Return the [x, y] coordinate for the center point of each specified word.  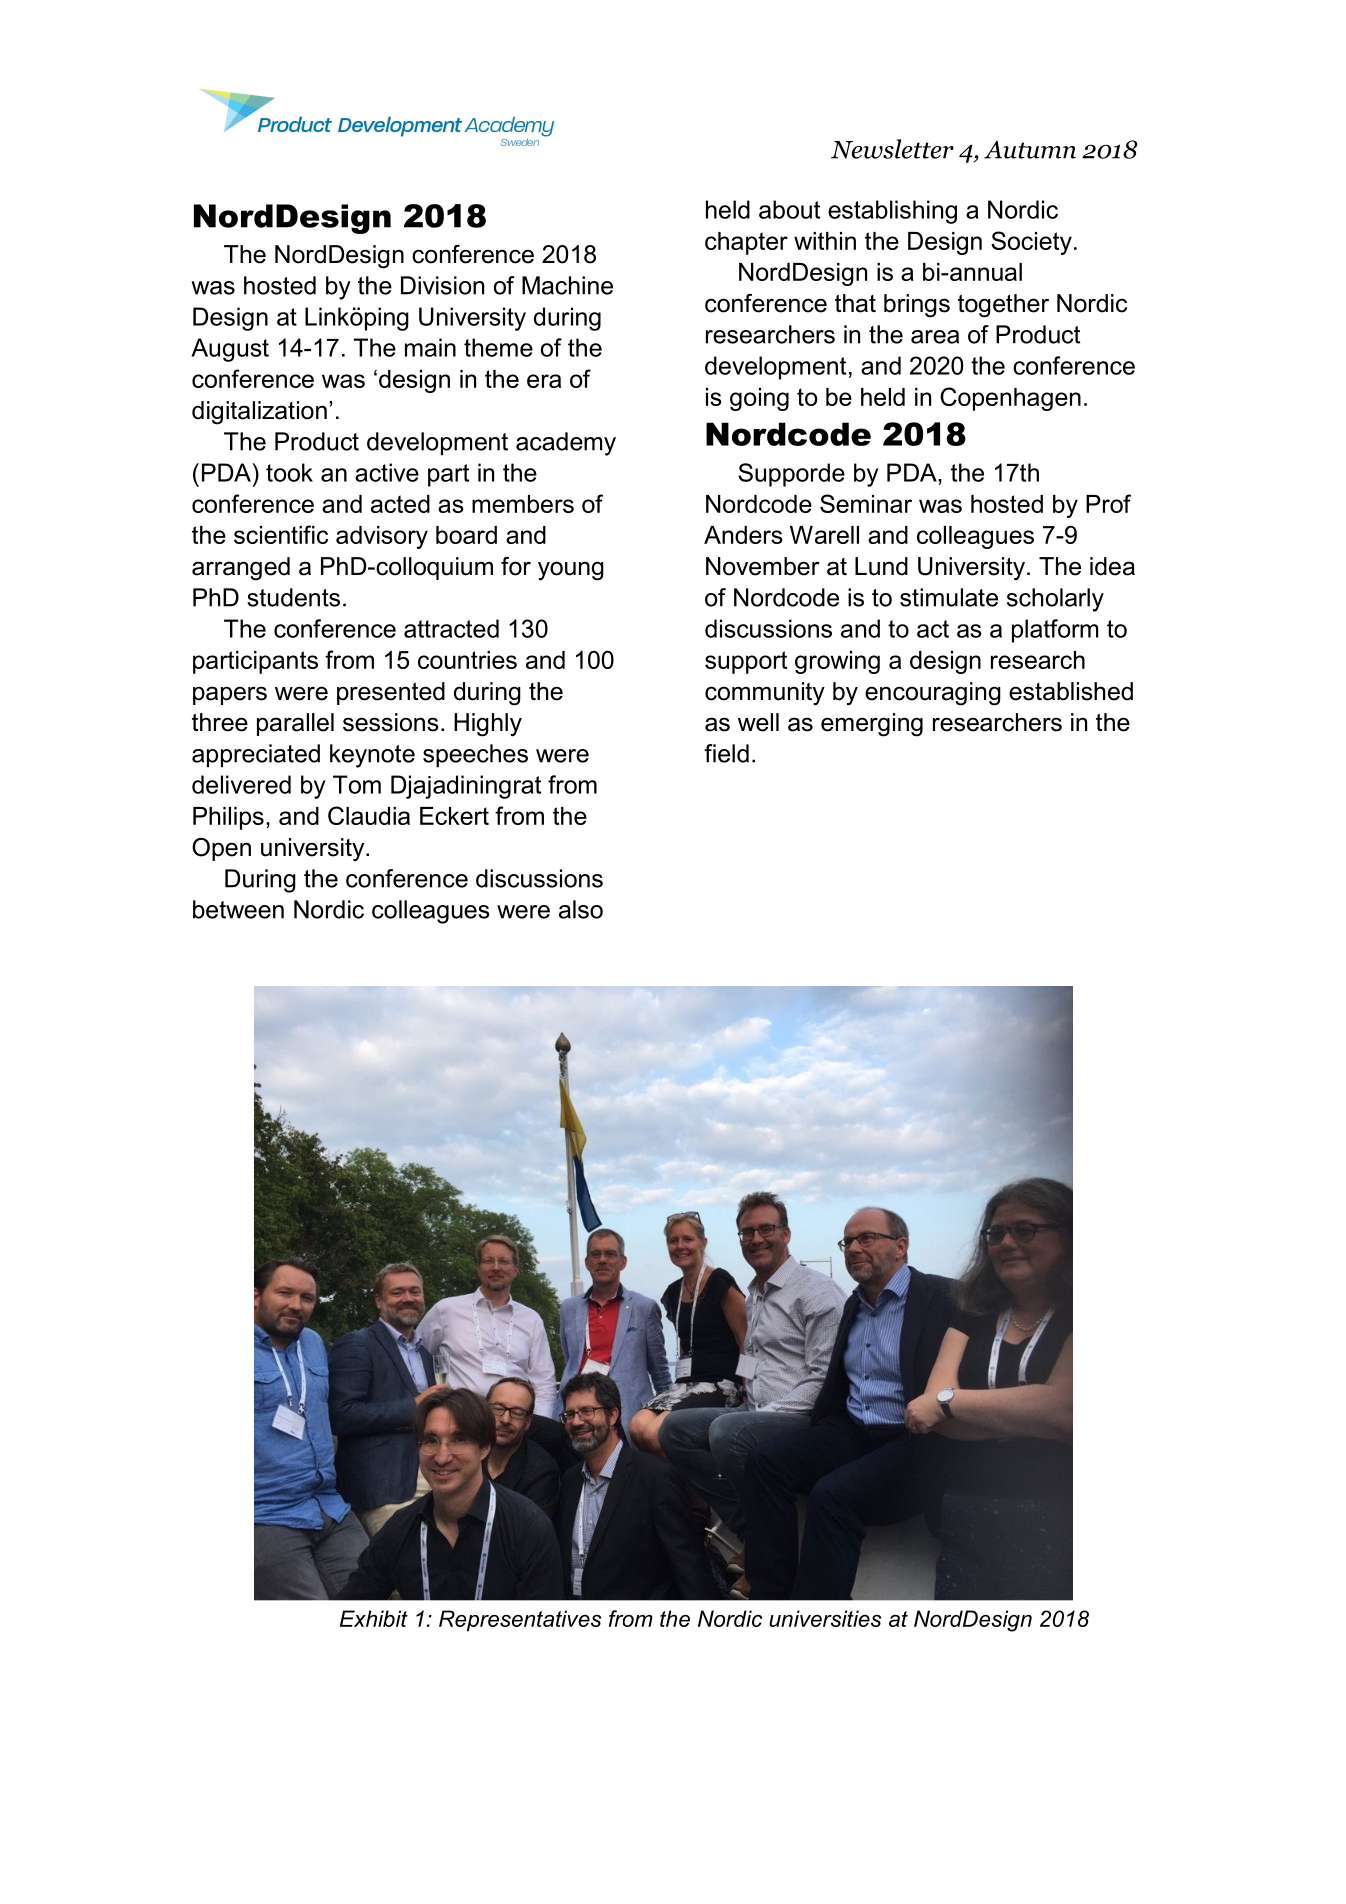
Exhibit [374, 1618]
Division [442, 285]
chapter [746, 243]
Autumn [1030, 150]
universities [825, 1618]
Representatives [520, 1621]
